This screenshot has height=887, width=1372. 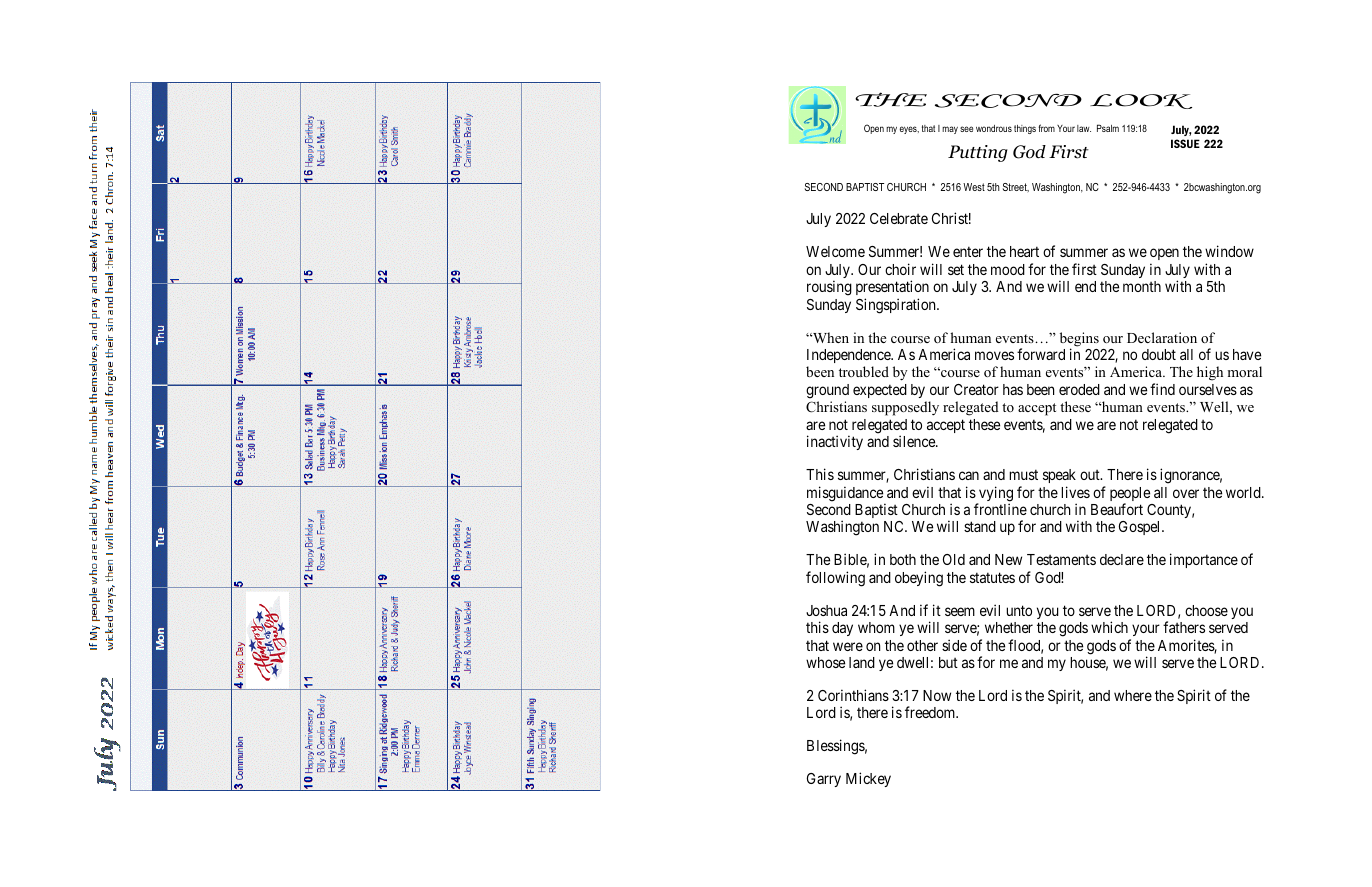 I want to click on things, so click(x=1025, y=129).
